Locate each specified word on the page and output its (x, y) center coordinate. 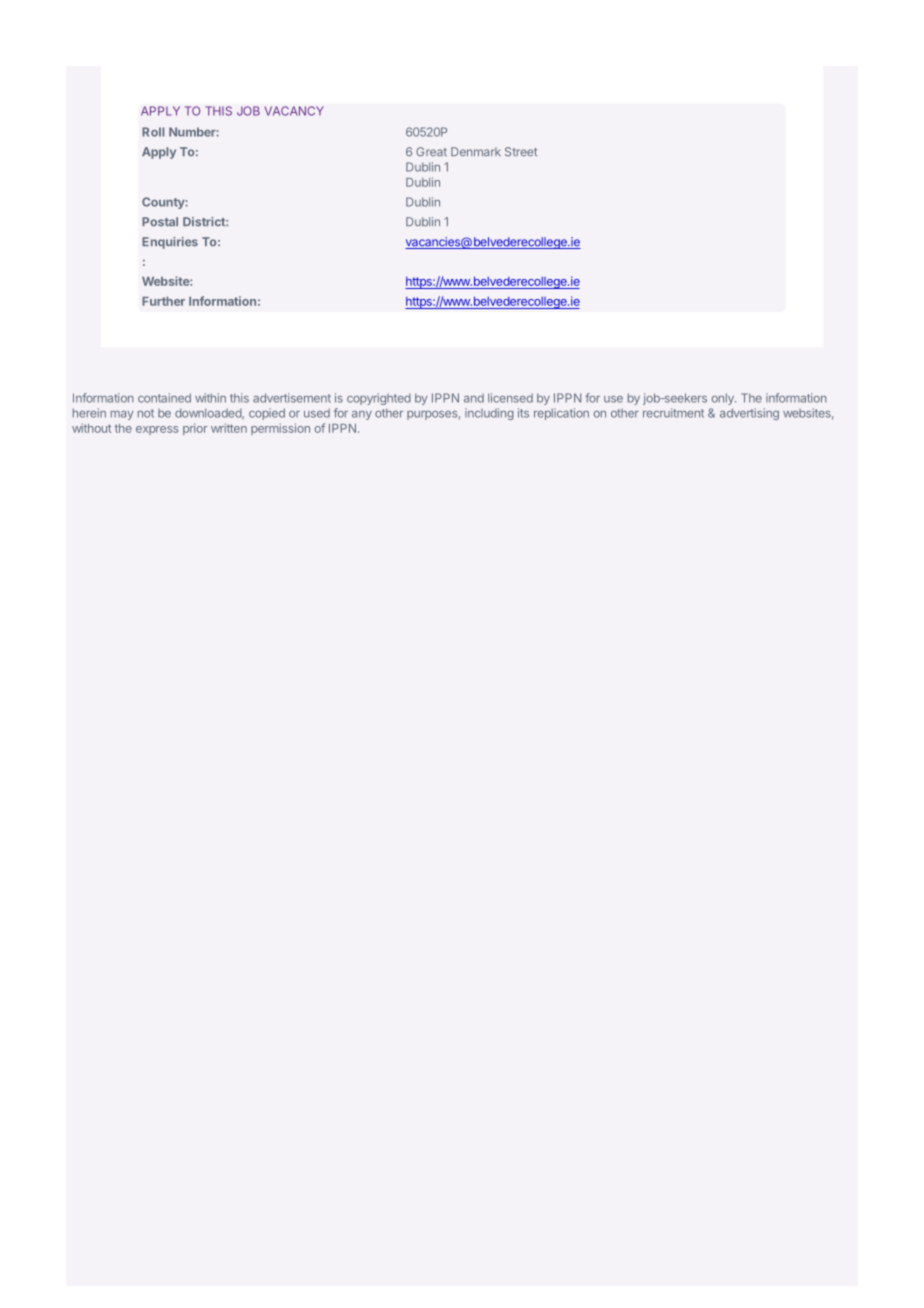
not (146, 413)
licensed (510, 398)
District (205, 222)
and (474, 398)
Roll (153, 132)
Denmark (476, 151)
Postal (160, 221)
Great (431, 151)
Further (163, 301)
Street (521, 151)
